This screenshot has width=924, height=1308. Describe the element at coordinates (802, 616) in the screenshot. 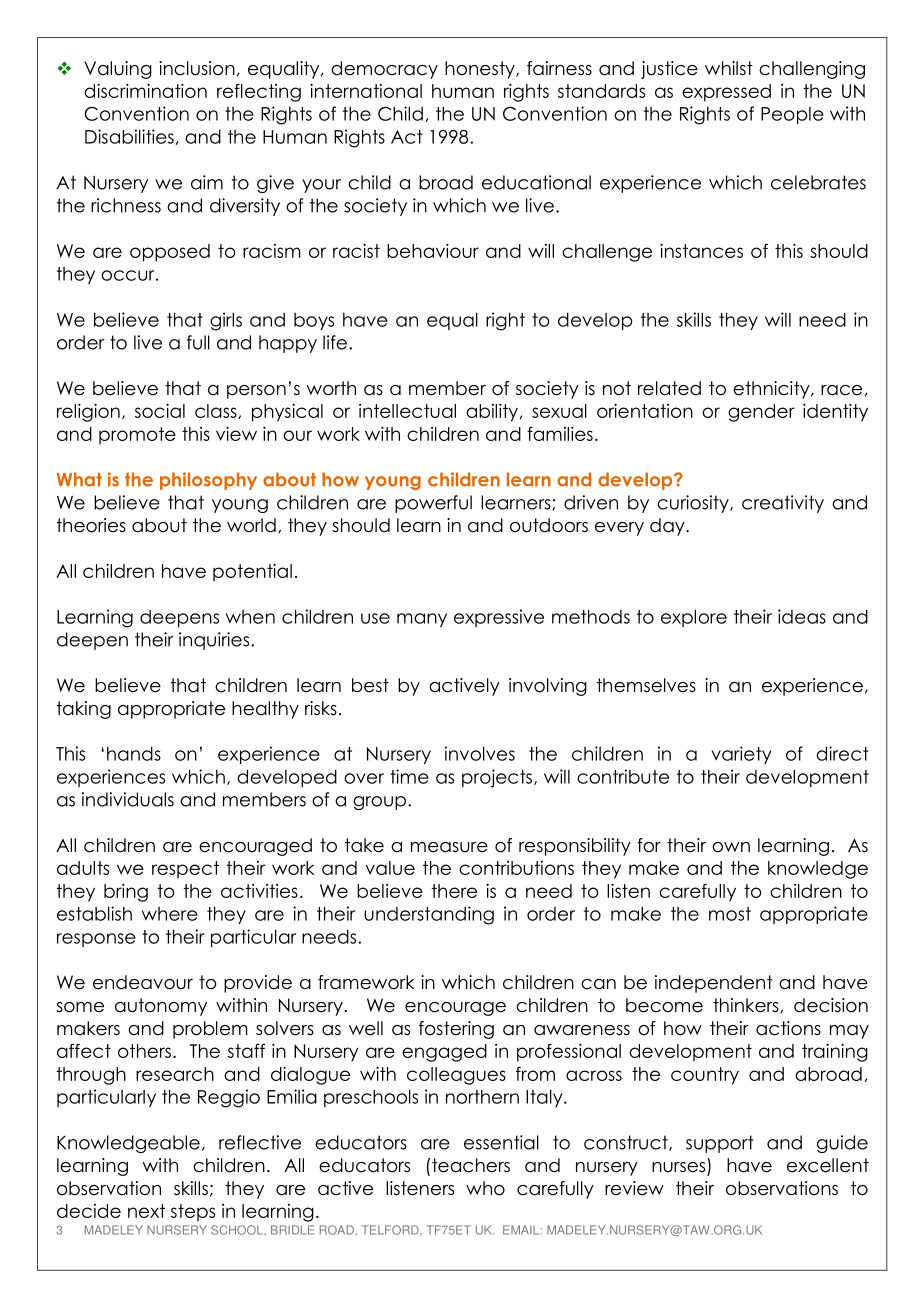

I see `ideas` at that location.
